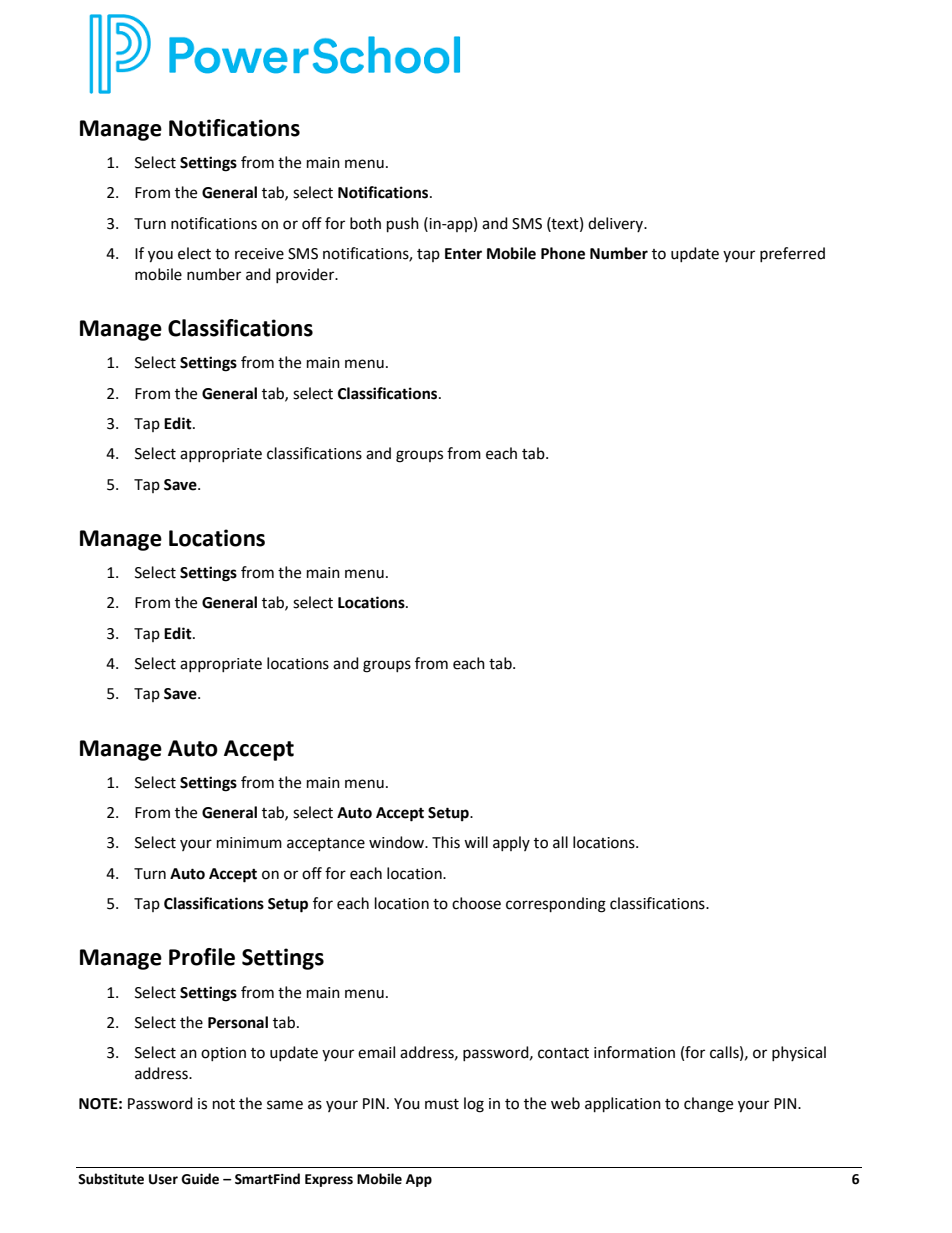 The height and width of the image is (1233, 952). Describe the element at coordinates (306, 275) in the image. I see `provider` at that location.
